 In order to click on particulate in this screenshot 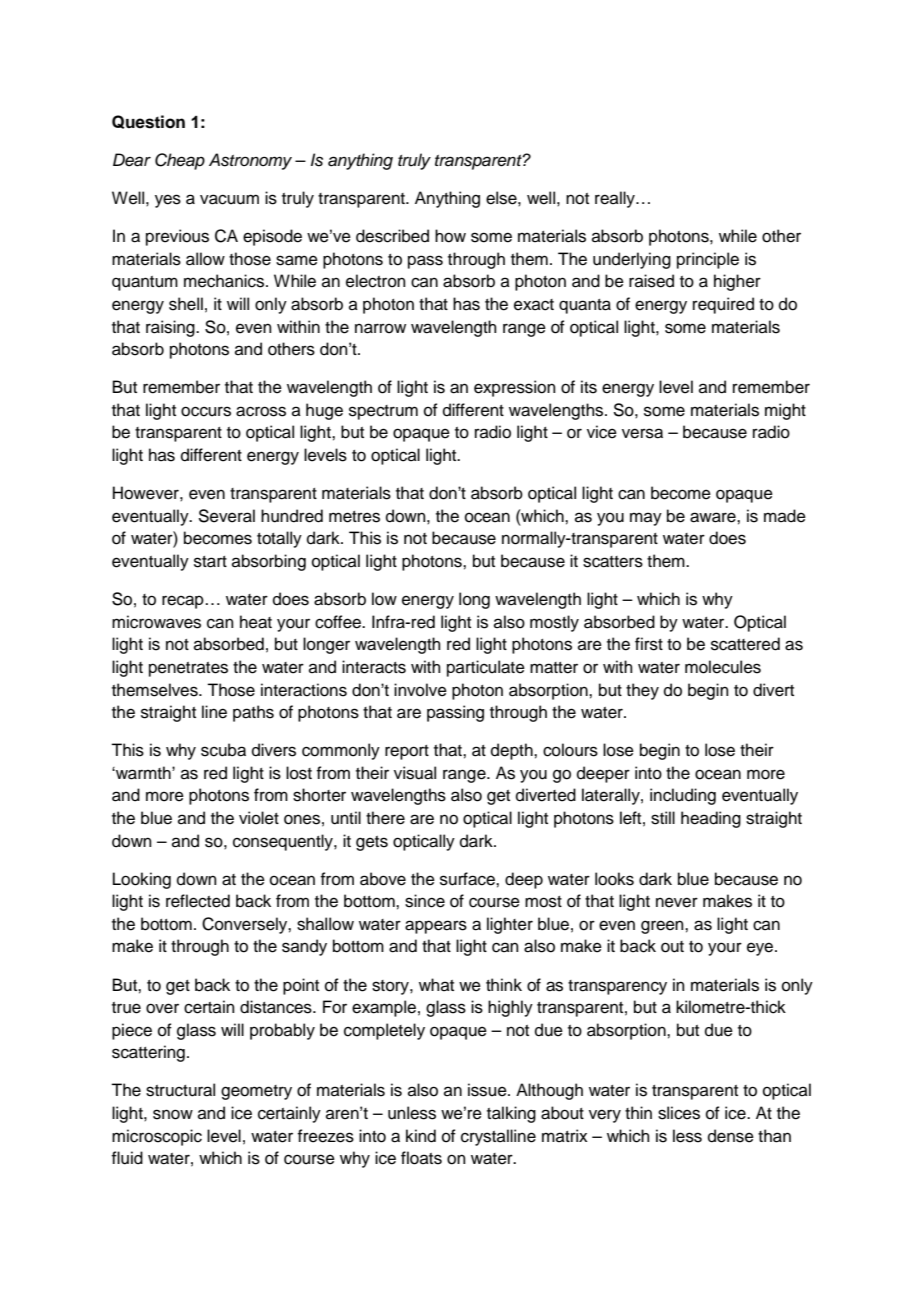, I will do `click(486, 668)`.
